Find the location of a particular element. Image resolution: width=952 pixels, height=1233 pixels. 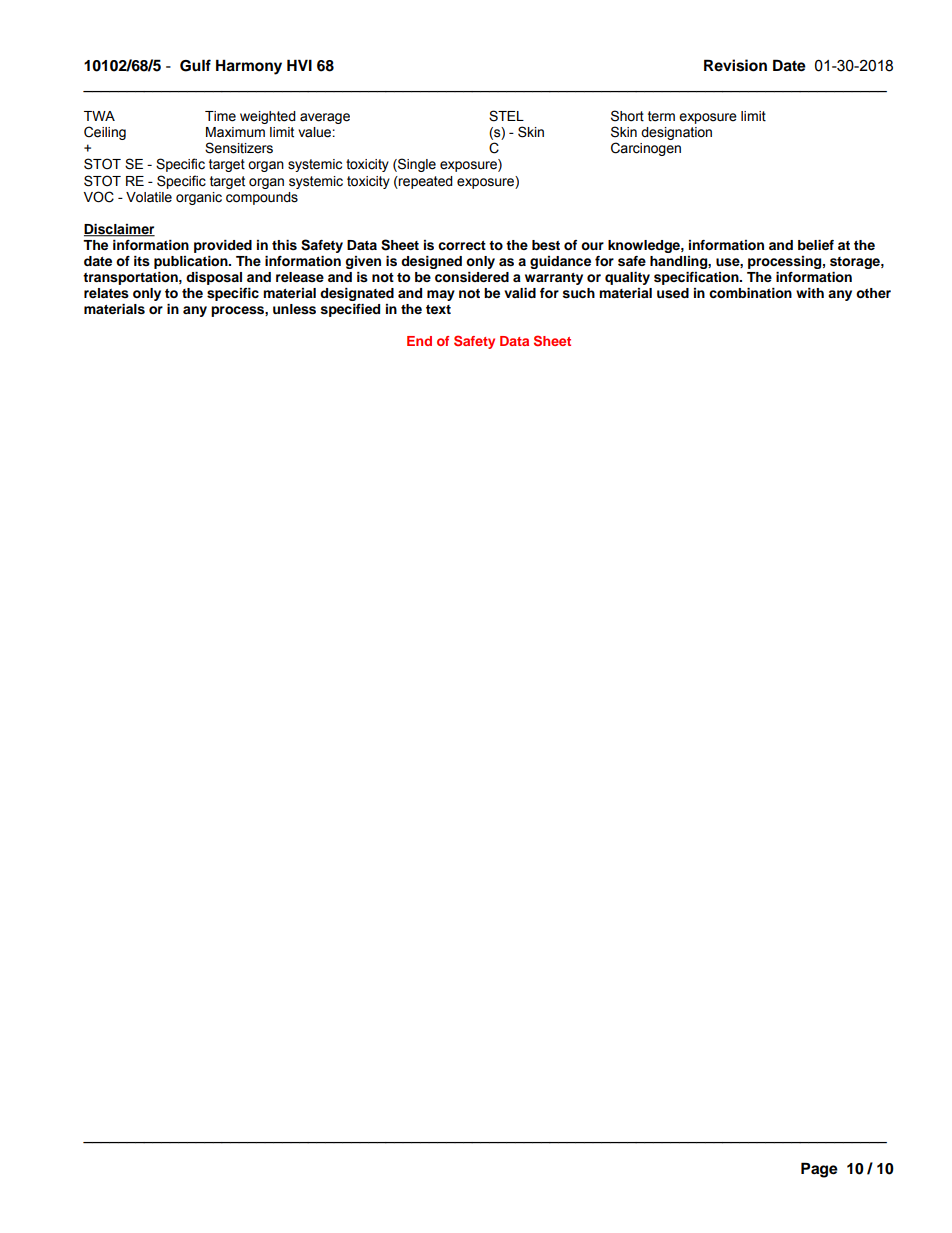

Page is located at coordinates (819, 1170).
